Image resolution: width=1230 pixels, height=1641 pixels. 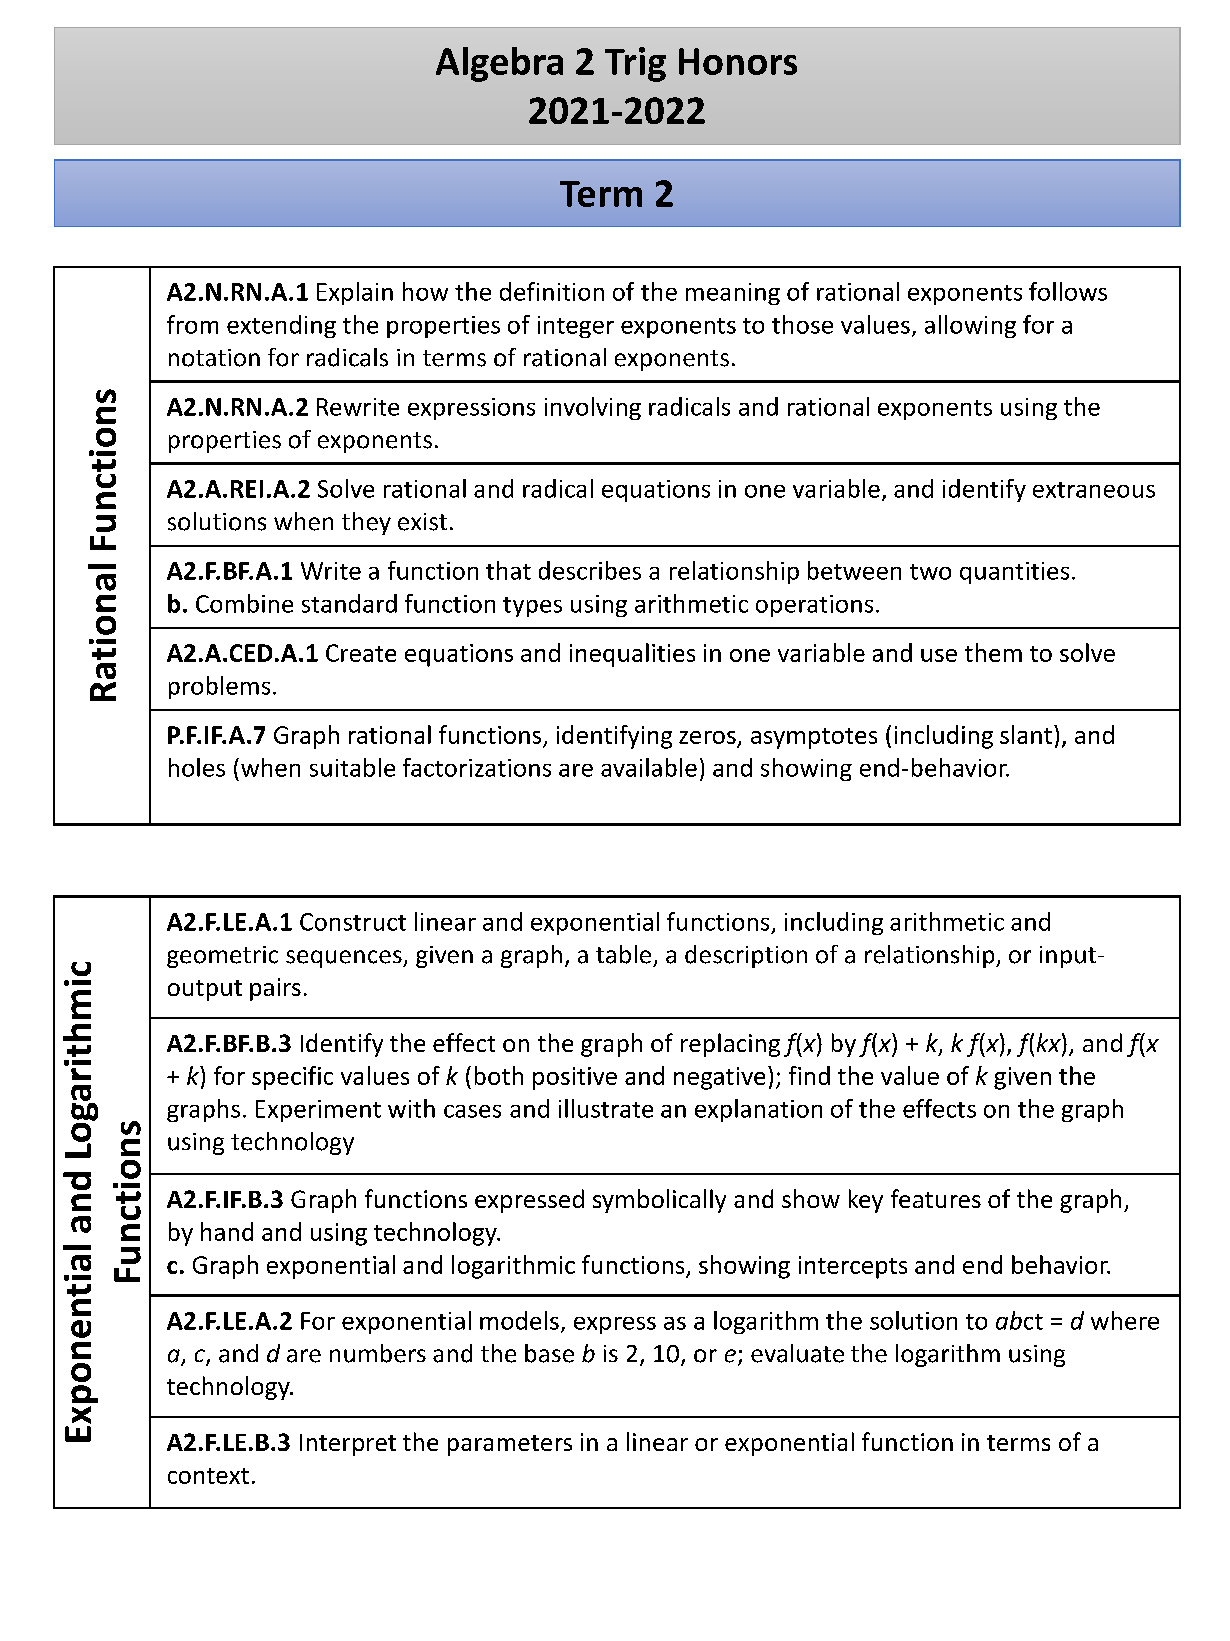 What do you see at coordinates (809, 1075) in the page?
I see `find` at bounding box center [809, 1075].
